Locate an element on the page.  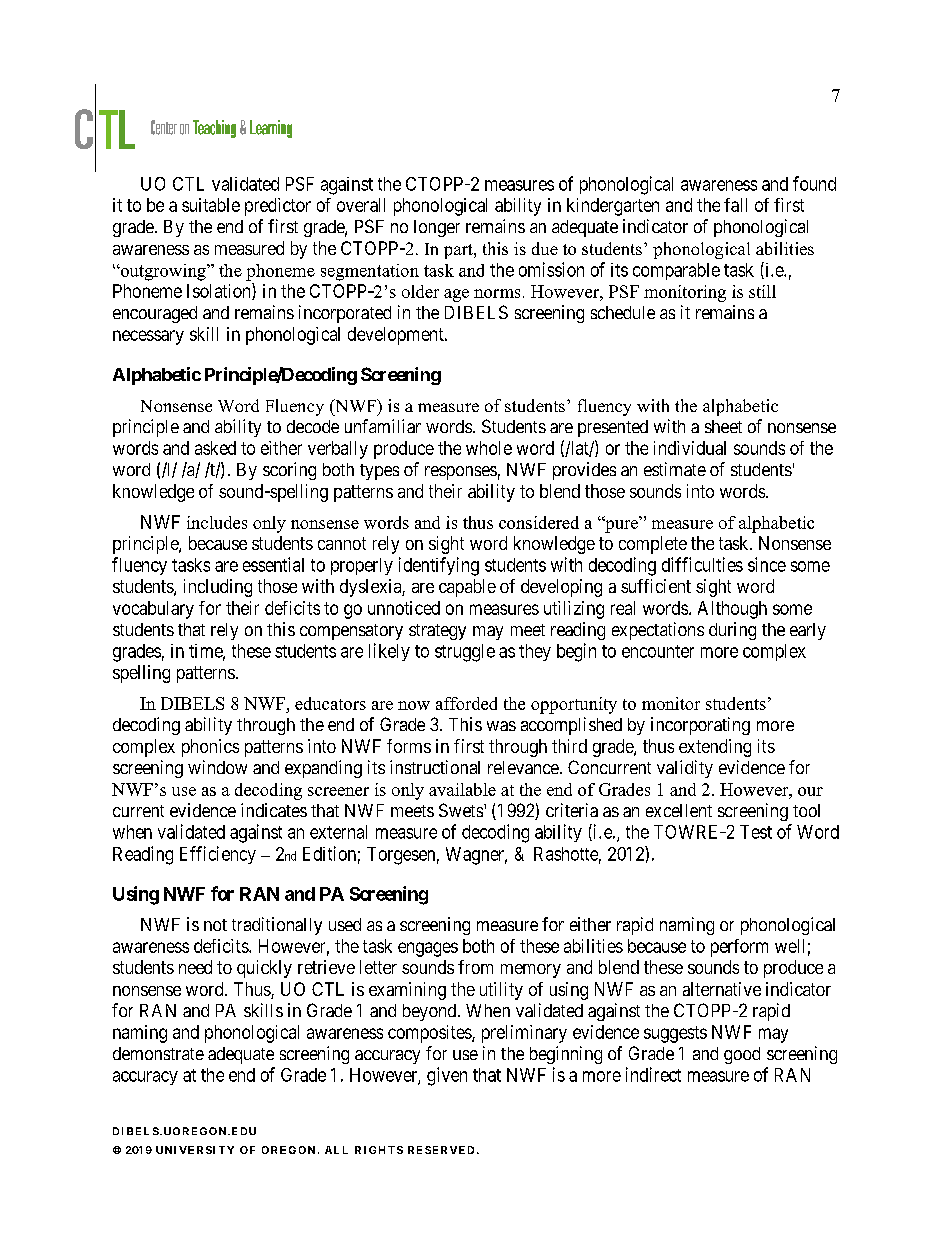
good is located at coordinates (742, 1055).
